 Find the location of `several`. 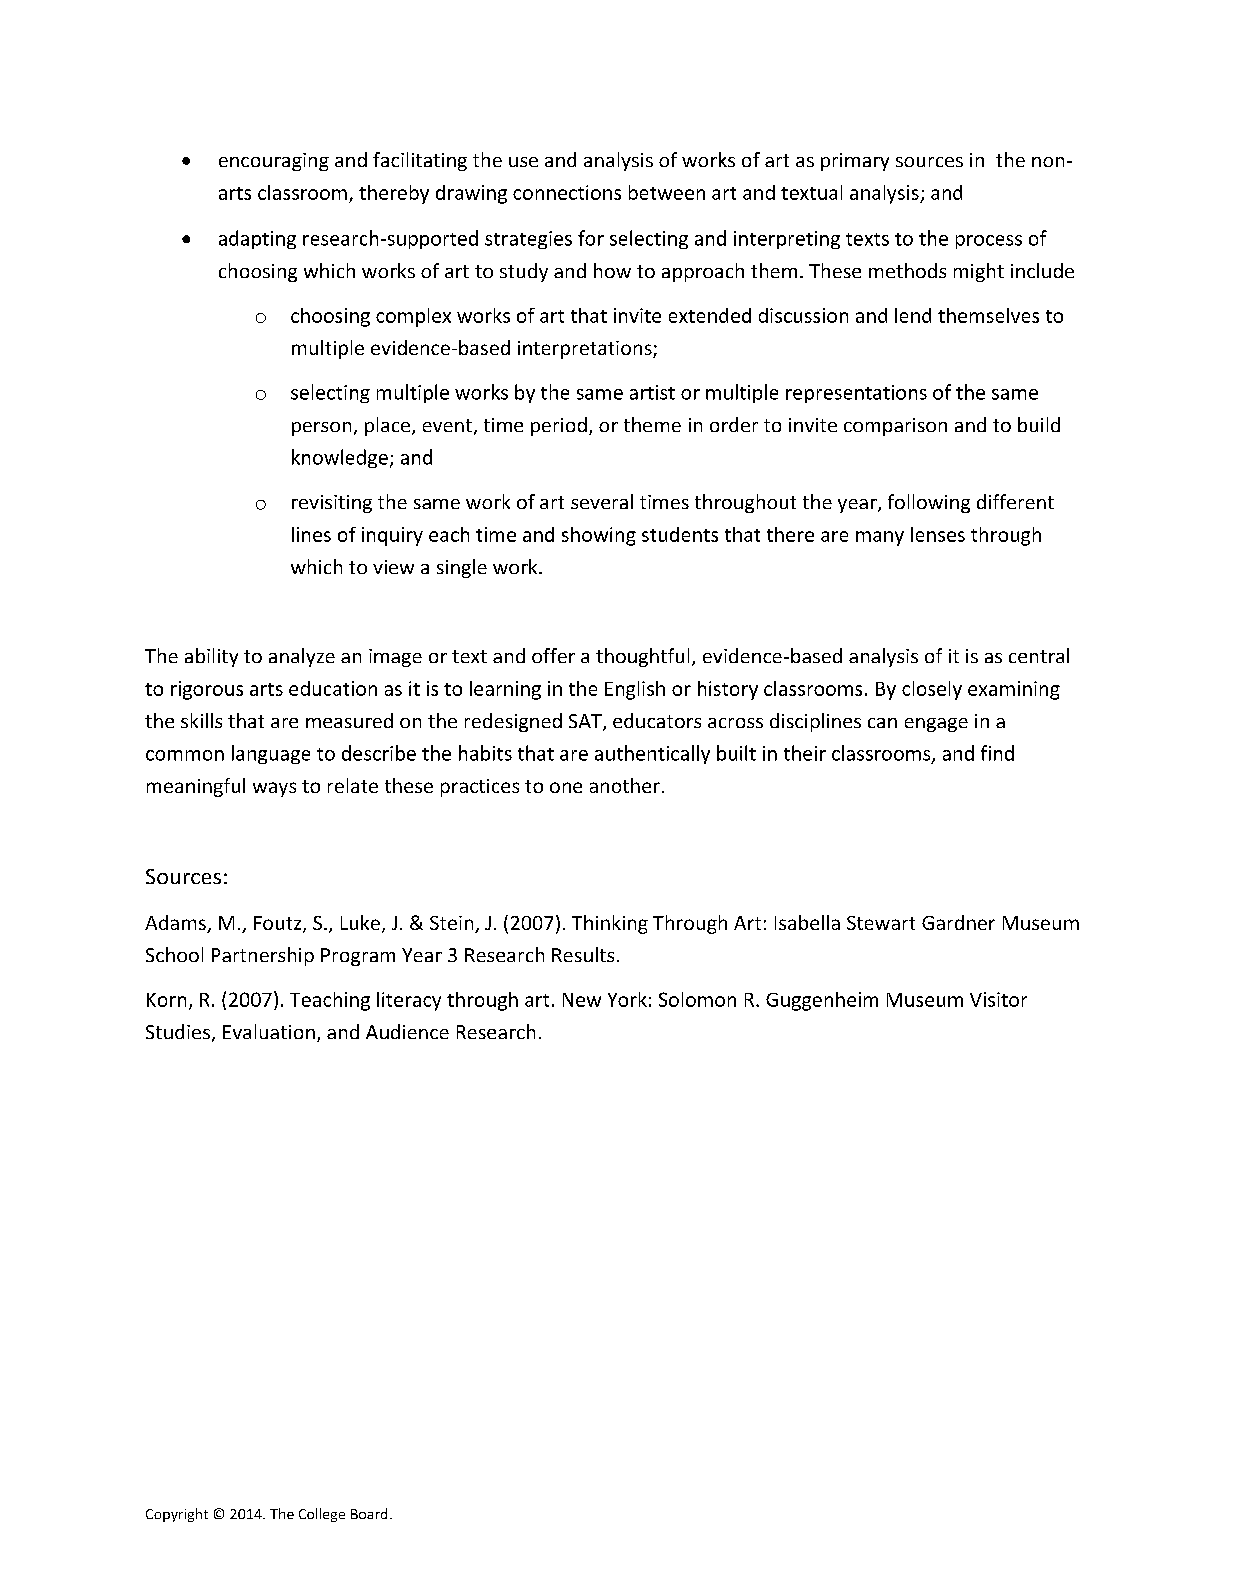

several is located at coordinates (602, 501).
